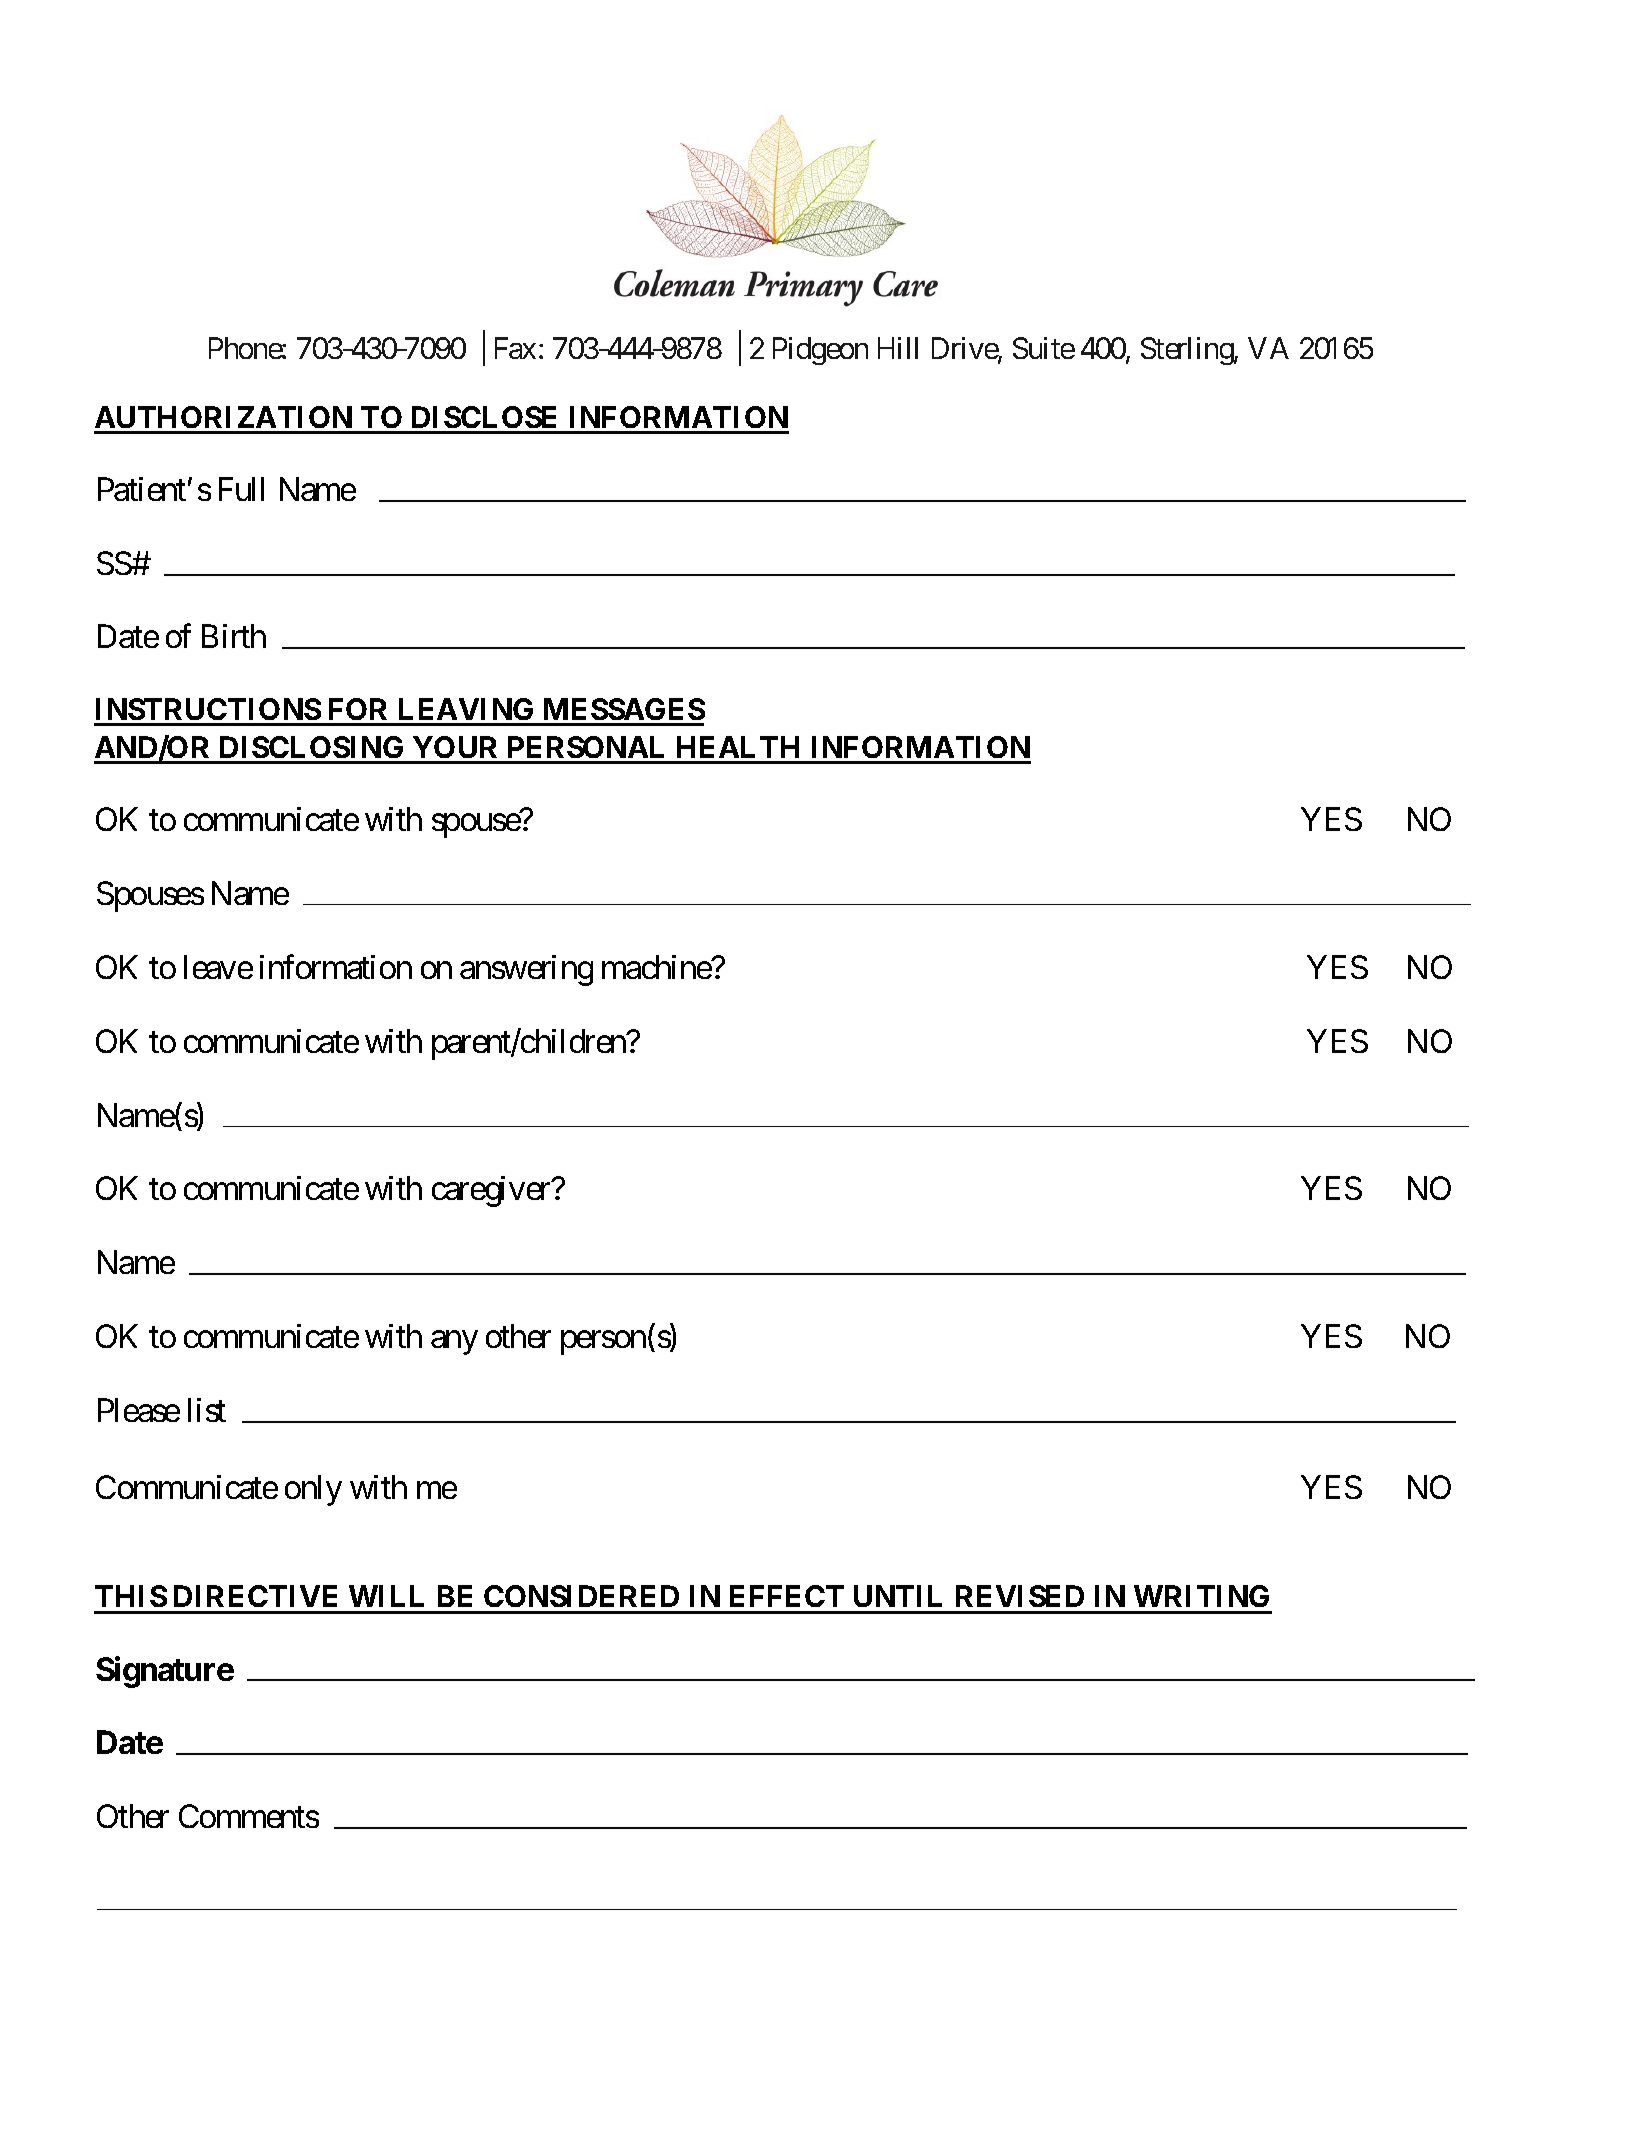  What do you see at coordinates (515, 348) in the screenshot?
I see `Fax` at bounding box center [515, 348].
